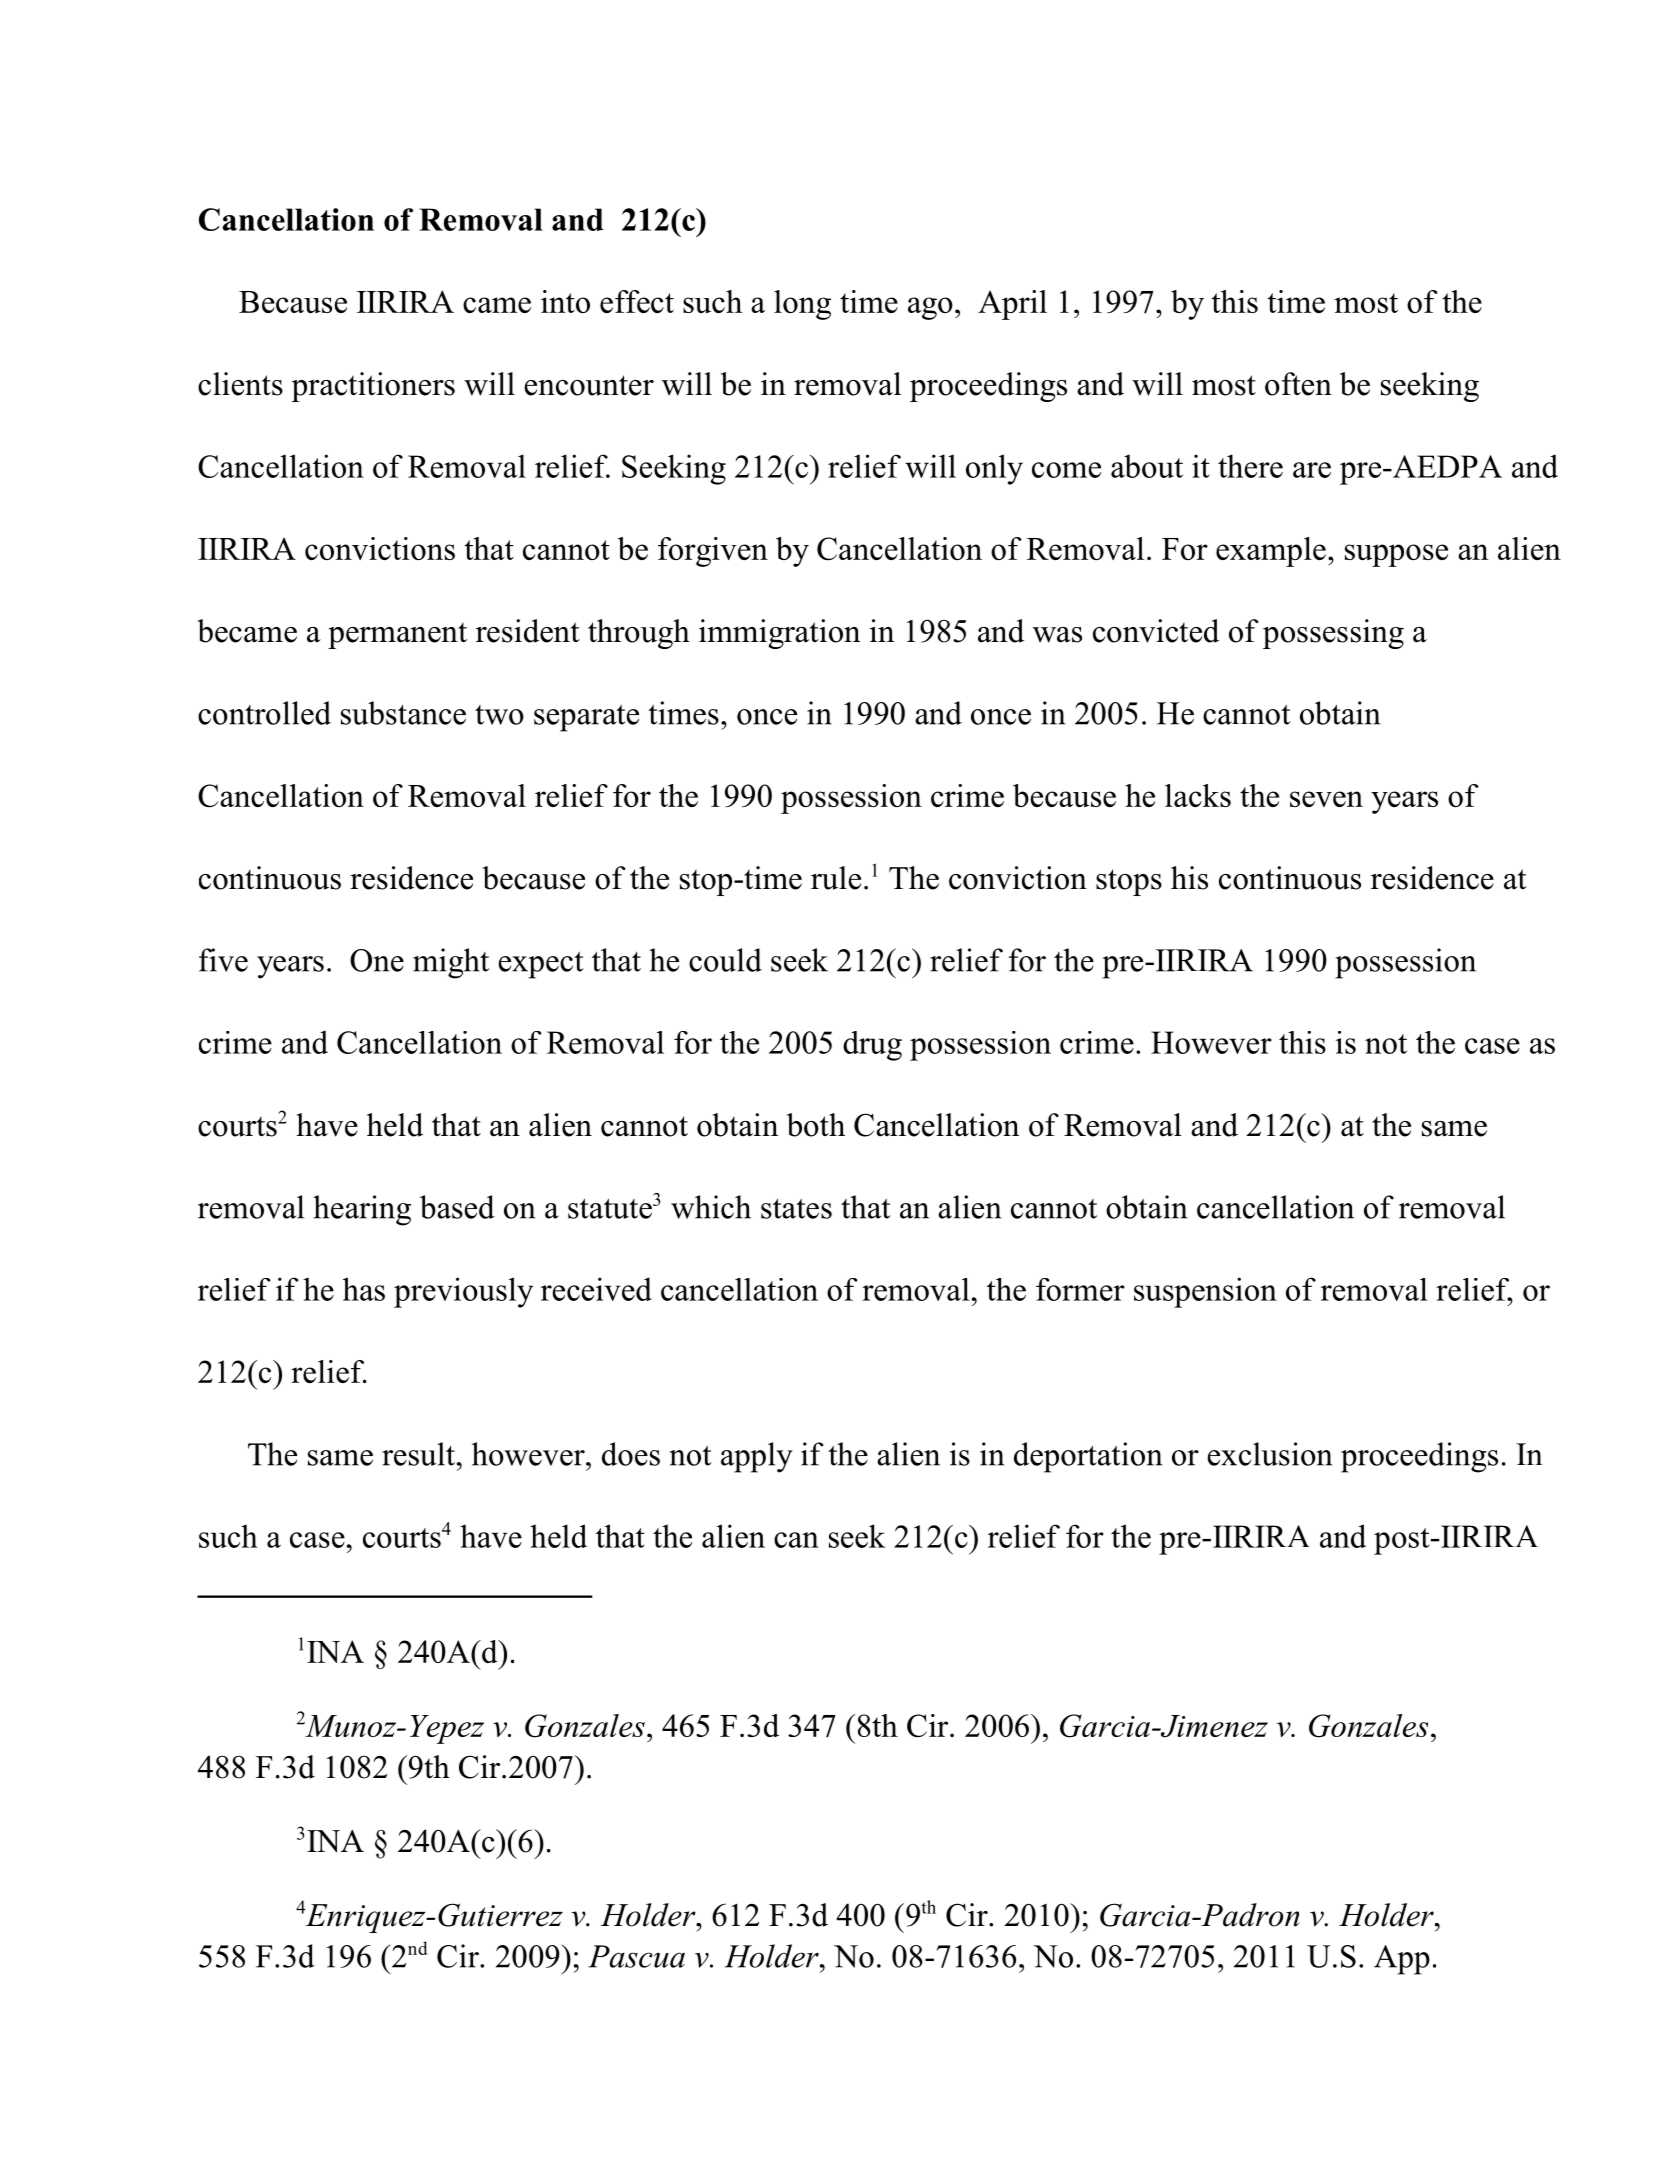 The width and height of the document is (1679, 2173). Describe the element at coordinates (802, 305) in the document. I see `long` at that location.
